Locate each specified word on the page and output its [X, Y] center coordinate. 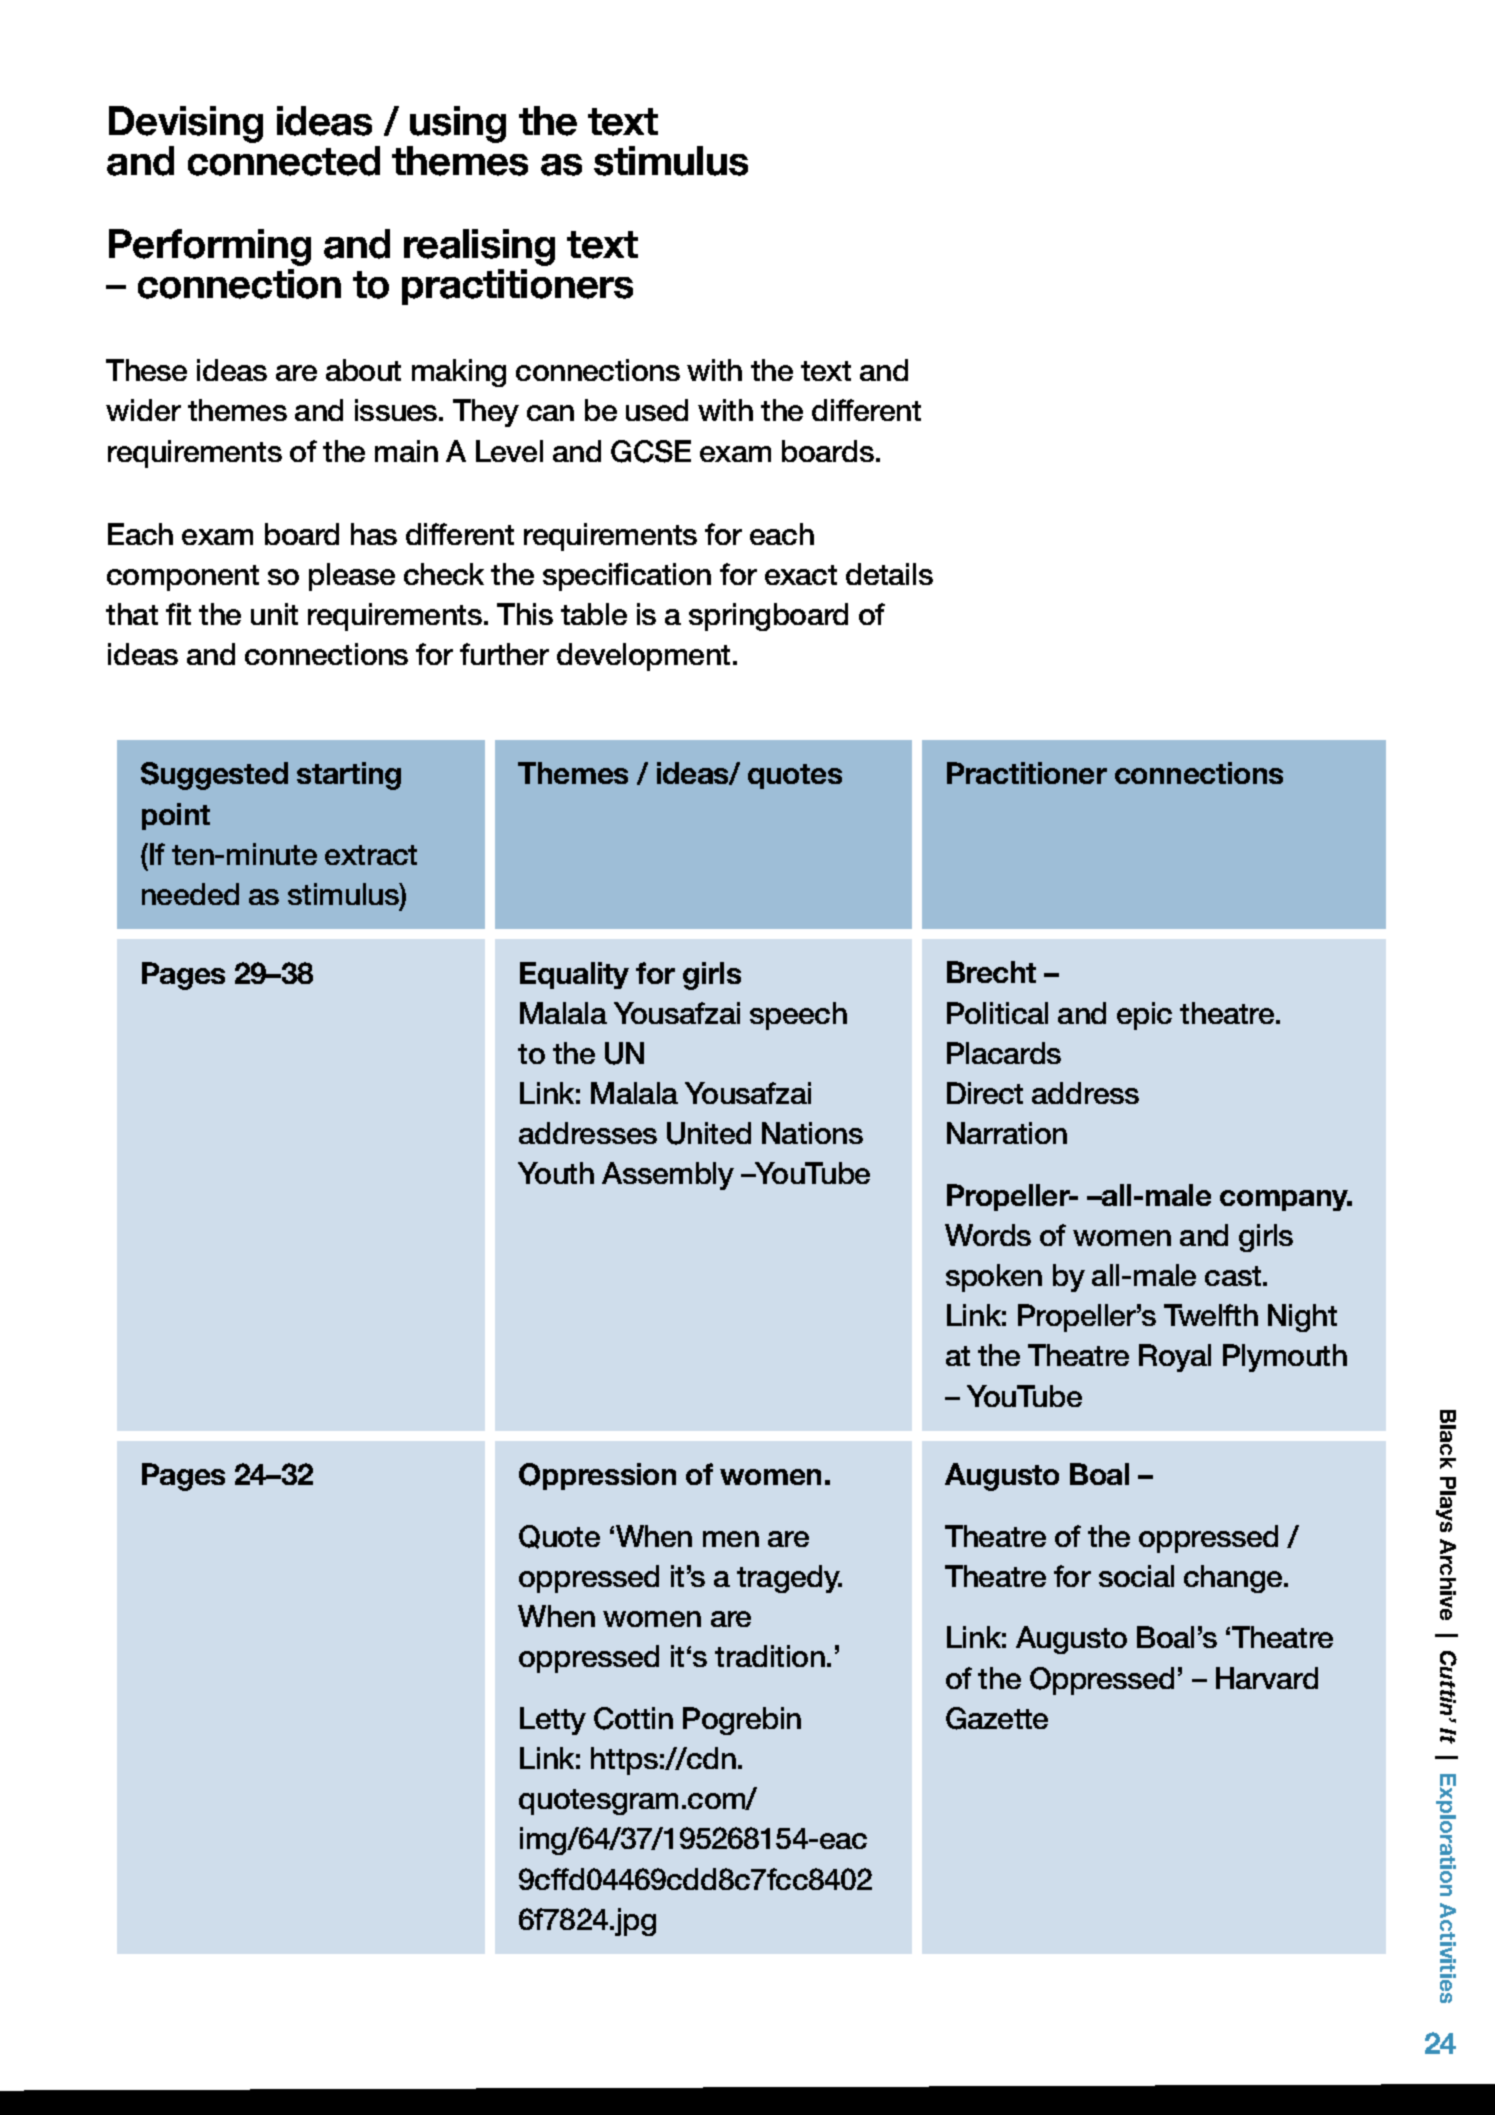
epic [1144, 1016]
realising [479, 247]
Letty [553, 1721]
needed [190, 894]
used [657, 410]
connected [284, 161]
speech [798, 1016]
